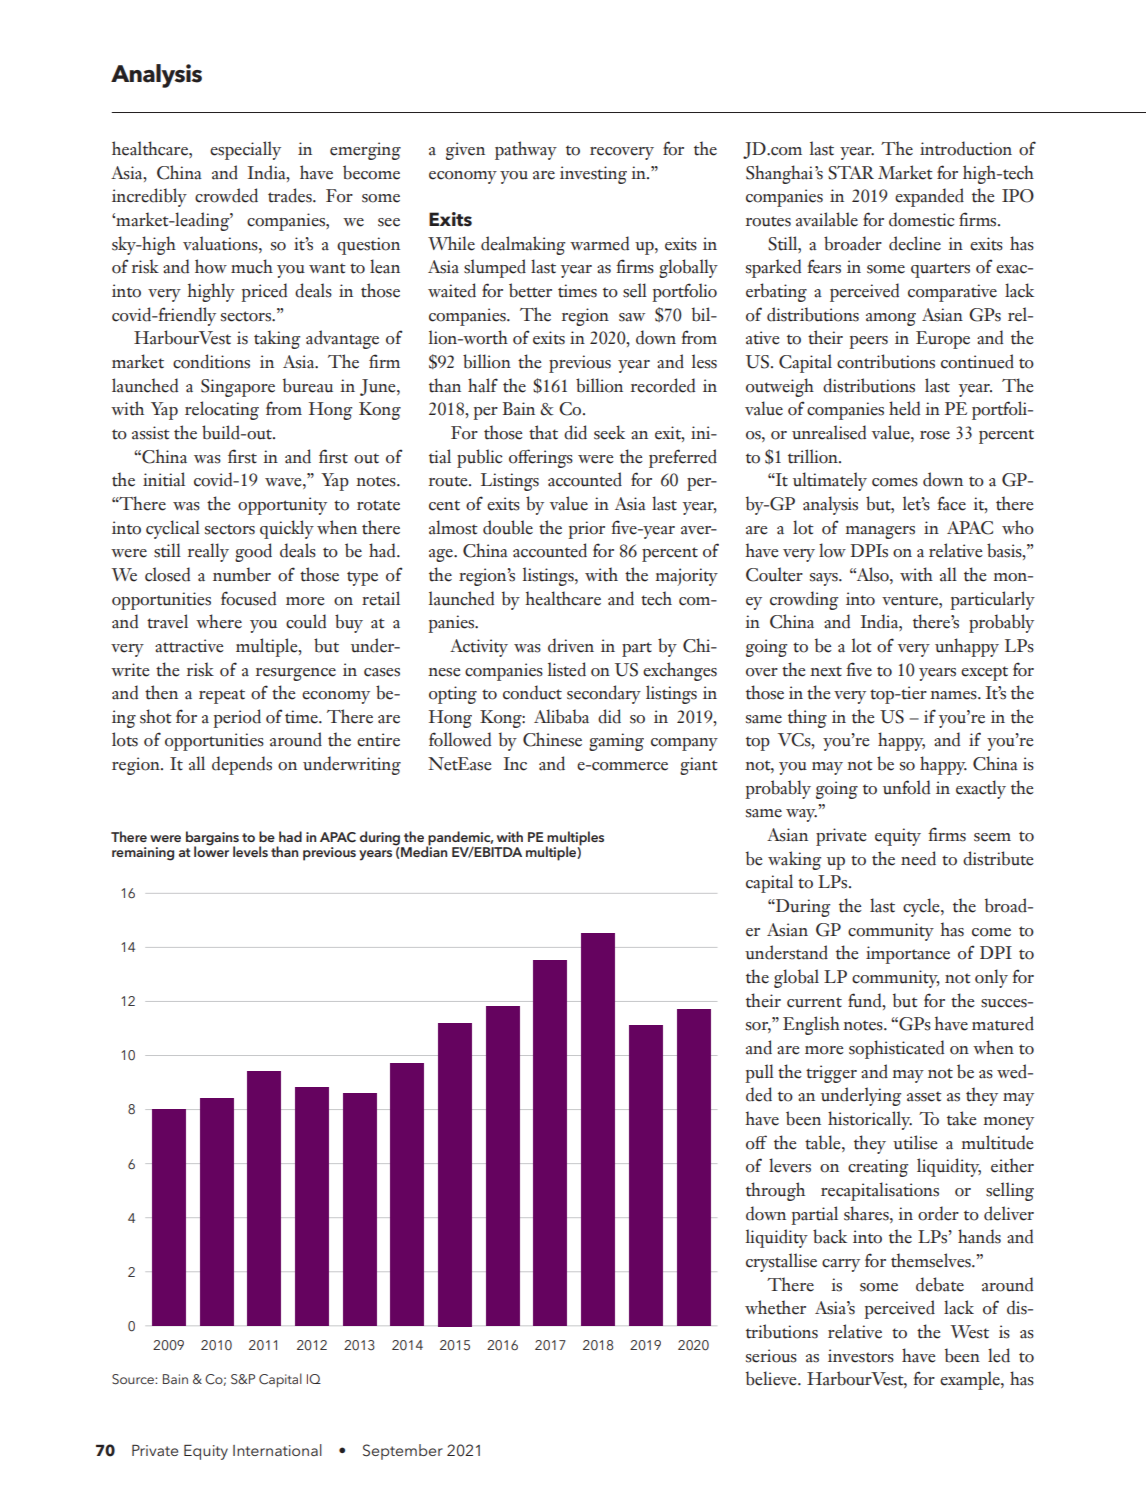 The height and width of the screenshot is (1509, 1146). I want to click on investing, so click(593, 175).
